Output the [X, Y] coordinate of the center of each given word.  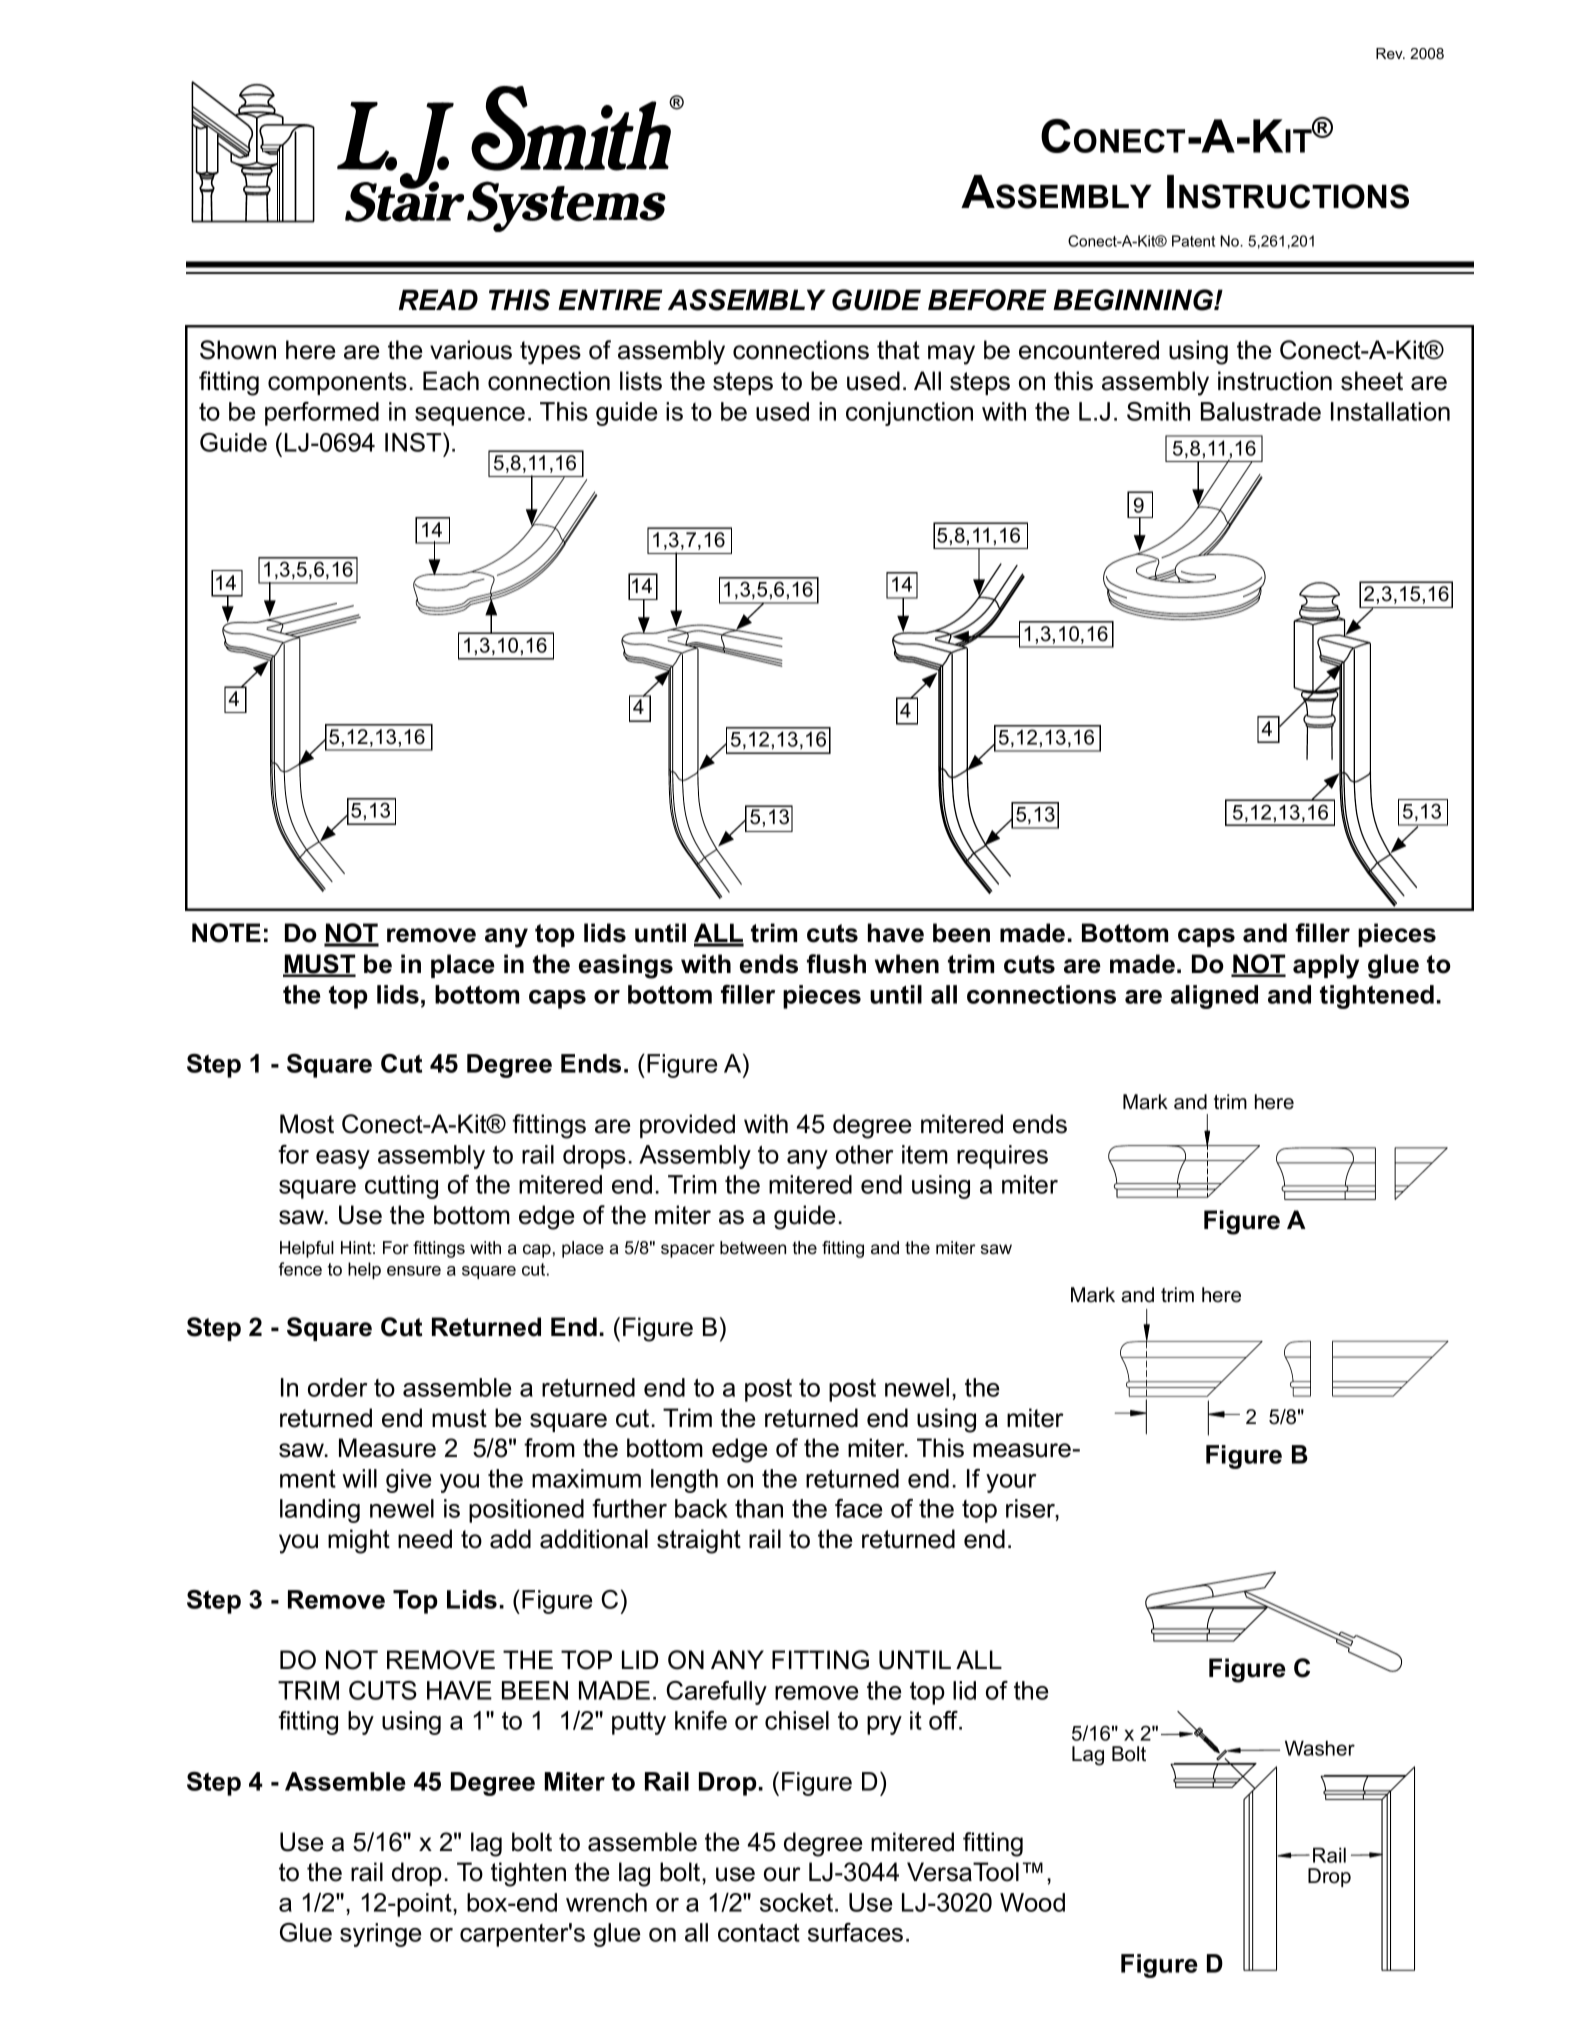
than [759, 1508]
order [337, 1387]
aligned [1214, 997]
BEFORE [987, 300]
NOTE [226, 933]
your [1011, 1483]
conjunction [909, 414]
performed [322, 414]
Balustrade [1261, 411]
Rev [1390, 53]
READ [438, 299]
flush [836, 964]
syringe [380, 1935]
